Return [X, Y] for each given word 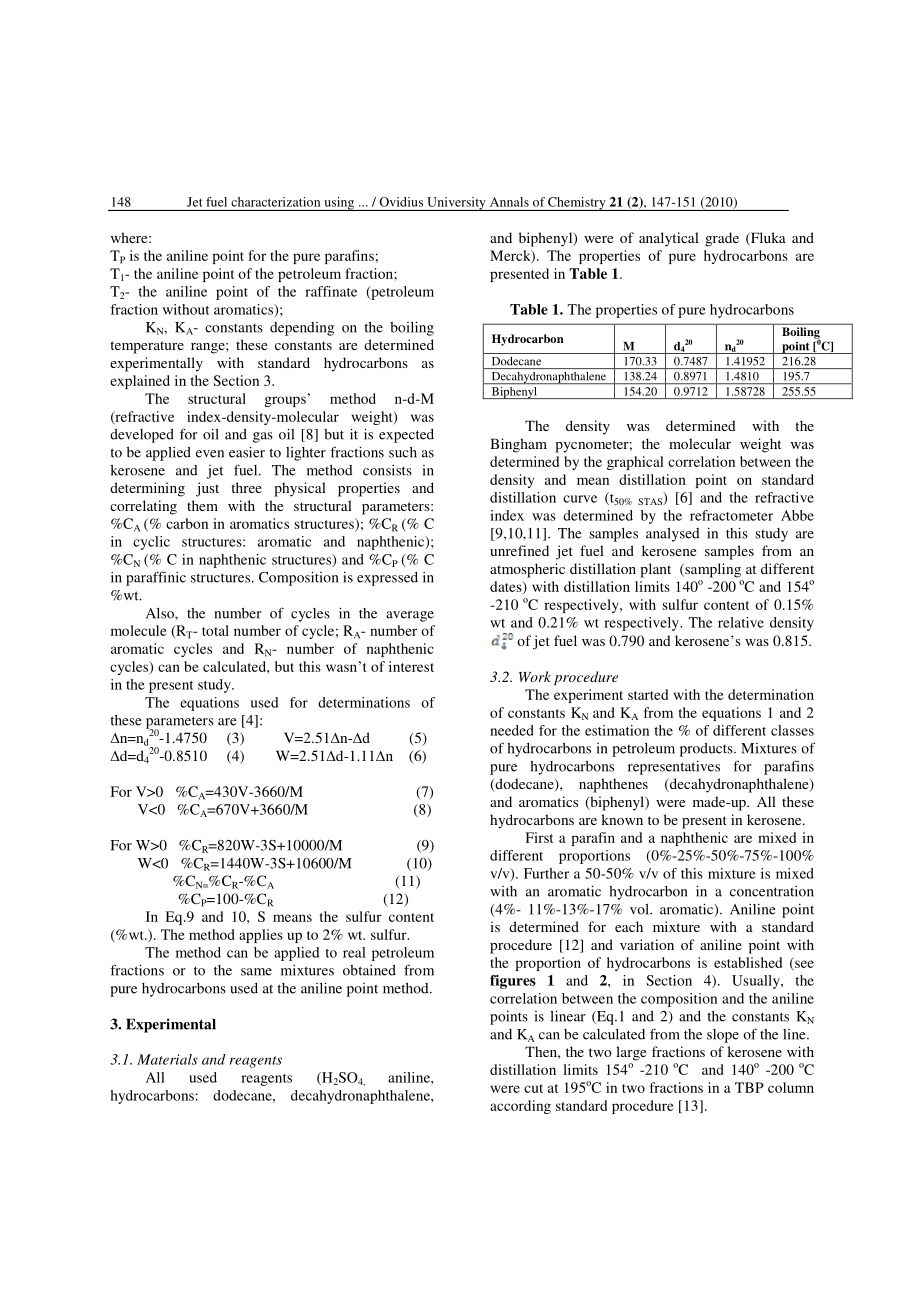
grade [722, 239]
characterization [275, 202]
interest [411, 666]
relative [741, 622]
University [456, 204]
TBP [749, 1087]
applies [261, 936]
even [210, 454]
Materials [167, 1059]
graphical [635, 463]
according [520, 1107]
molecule [139, 630]
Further [546, 873]
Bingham [518, 445]
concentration [772, 891]
